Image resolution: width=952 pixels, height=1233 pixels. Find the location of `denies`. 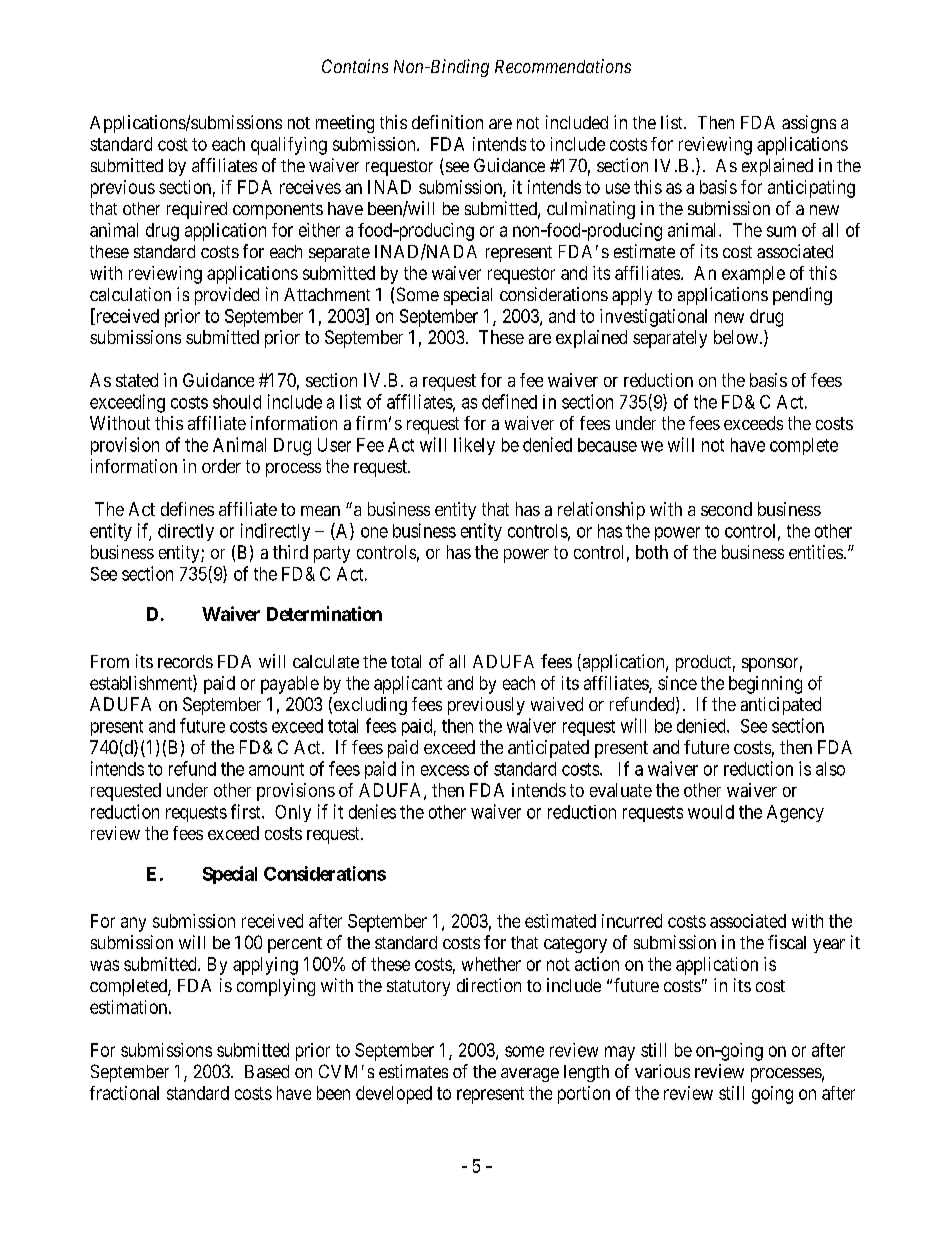

denies is located at coordinates (372, 811).
